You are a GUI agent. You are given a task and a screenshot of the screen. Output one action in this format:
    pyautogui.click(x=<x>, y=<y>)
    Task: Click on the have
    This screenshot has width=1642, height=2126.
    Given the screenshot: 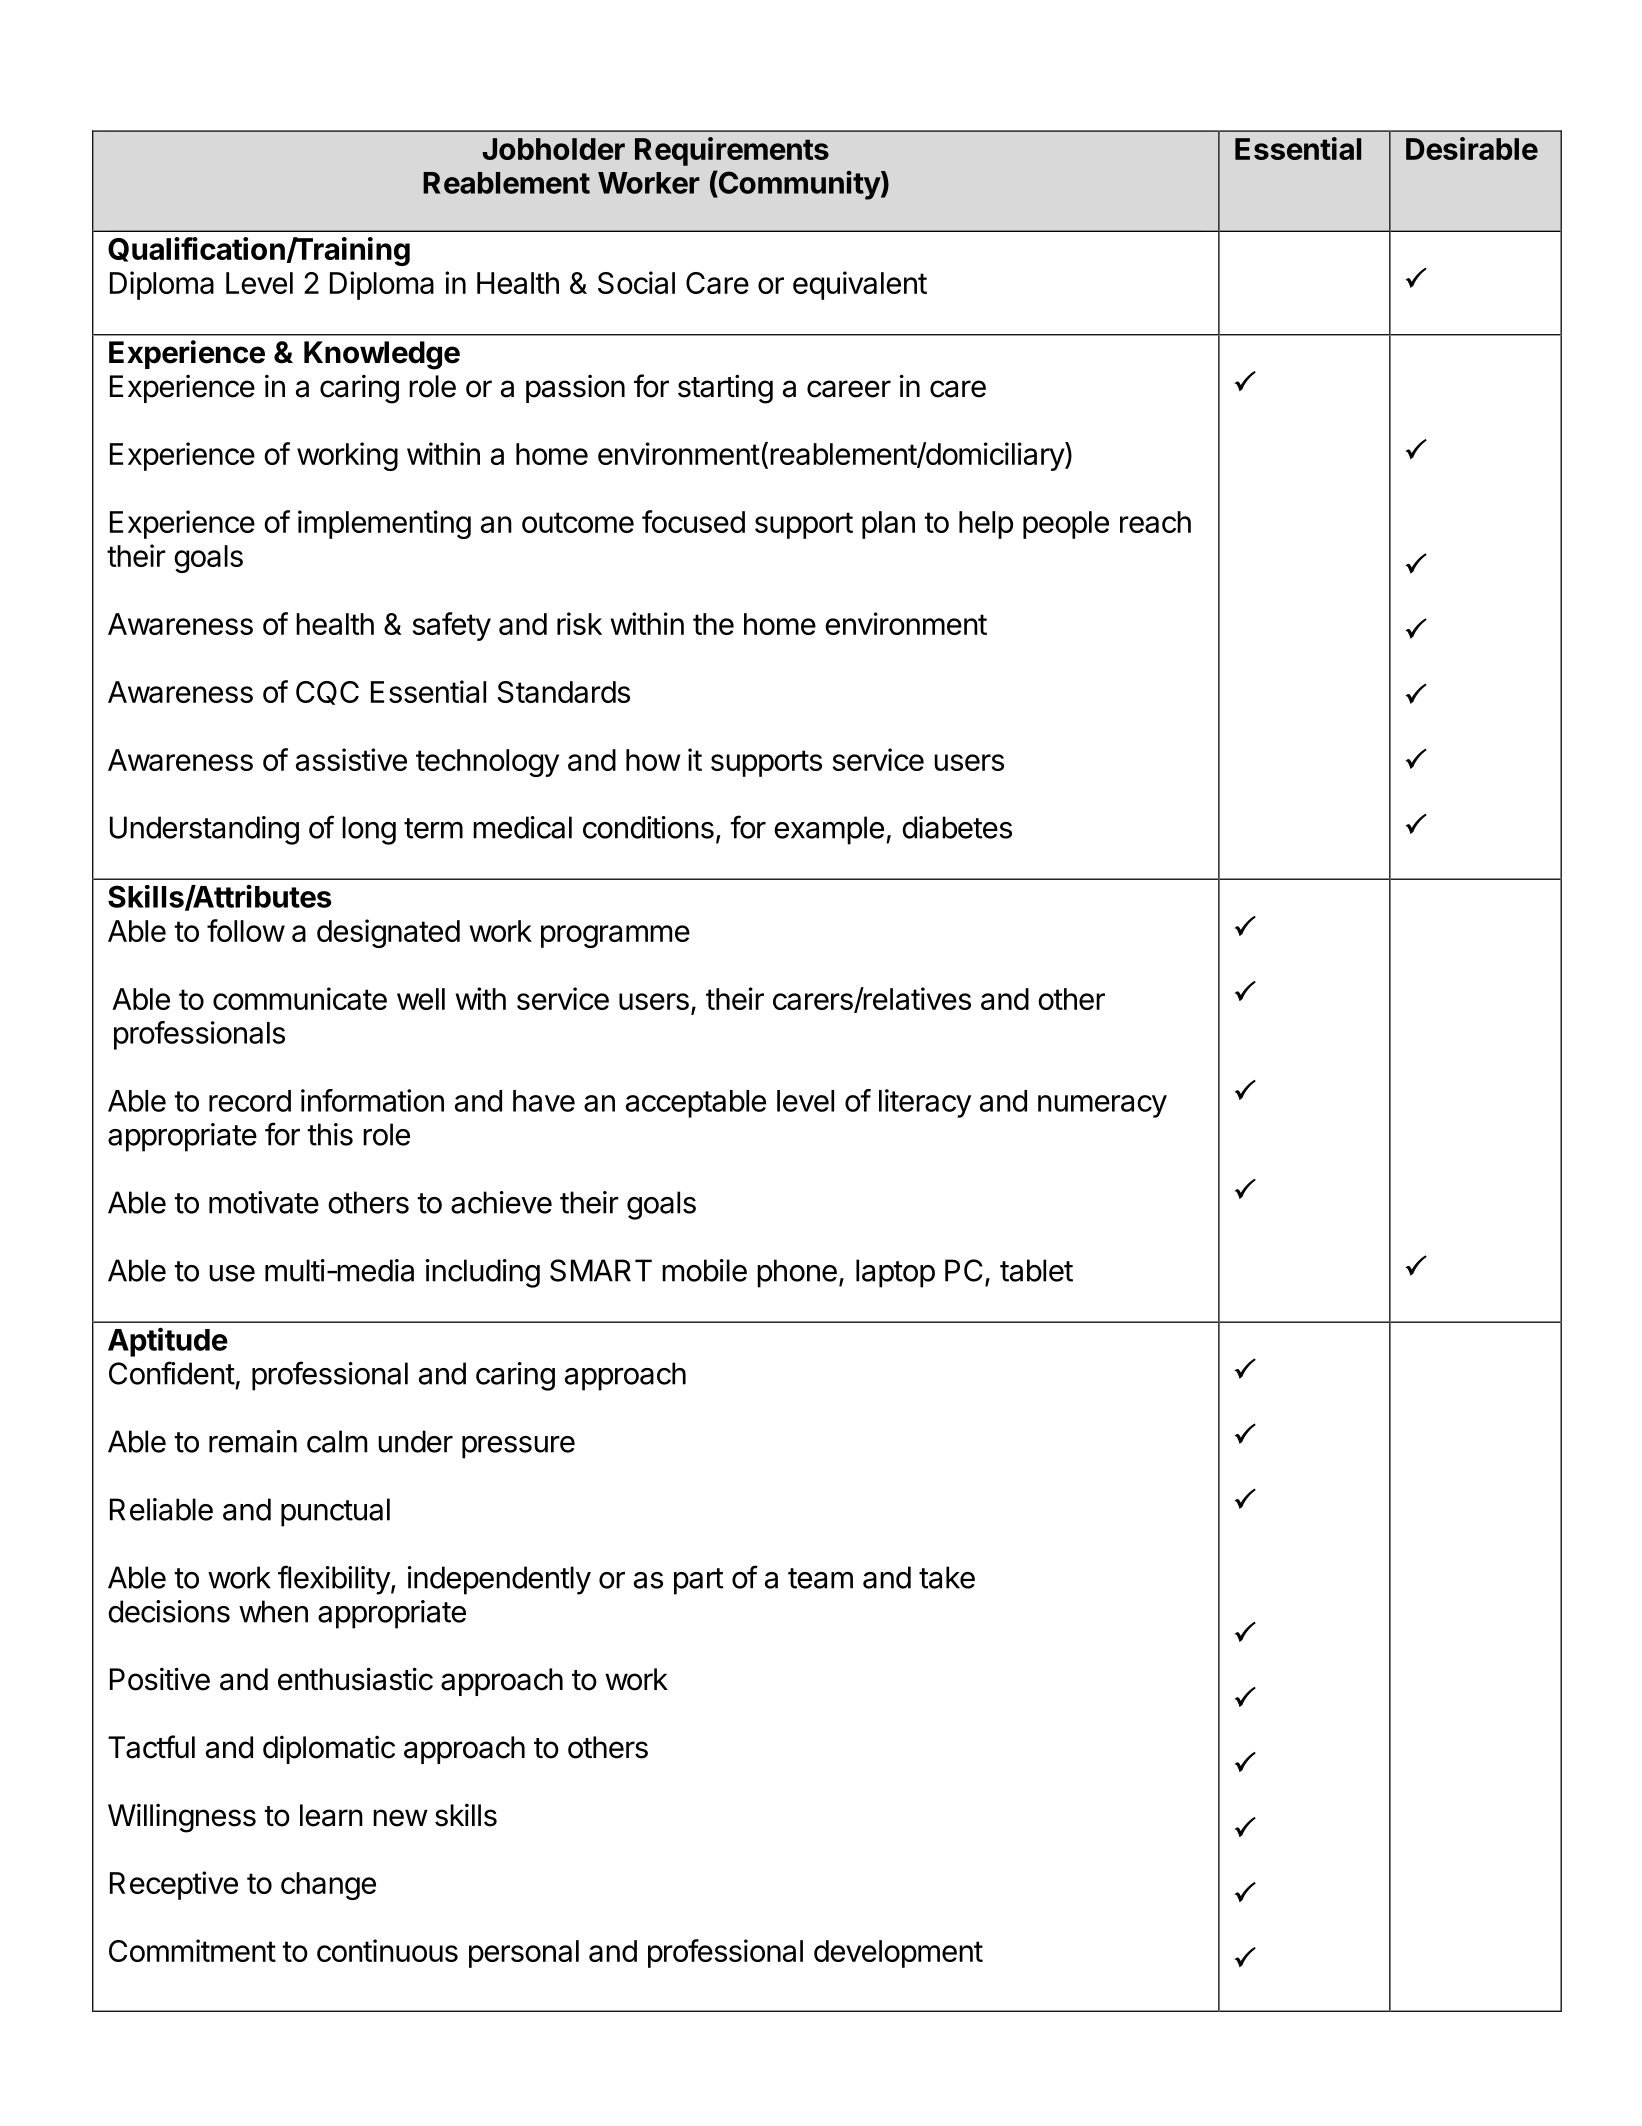 What is the action you would take?
    pyautogui.click(x=544, y=1101)
